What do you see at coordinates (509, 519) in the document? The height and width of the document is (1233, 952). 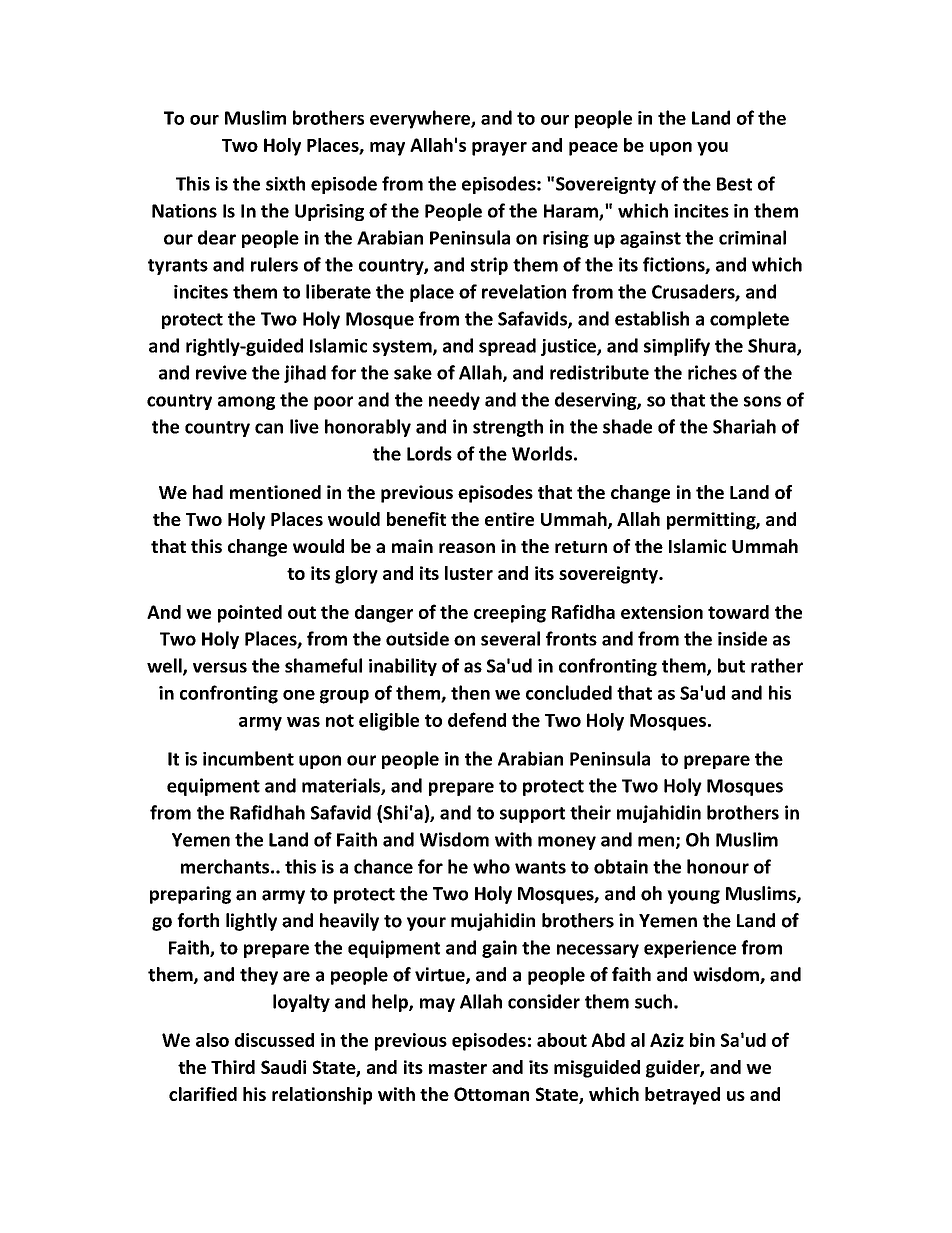 I see `entire` at bounding box center [509, 519].
